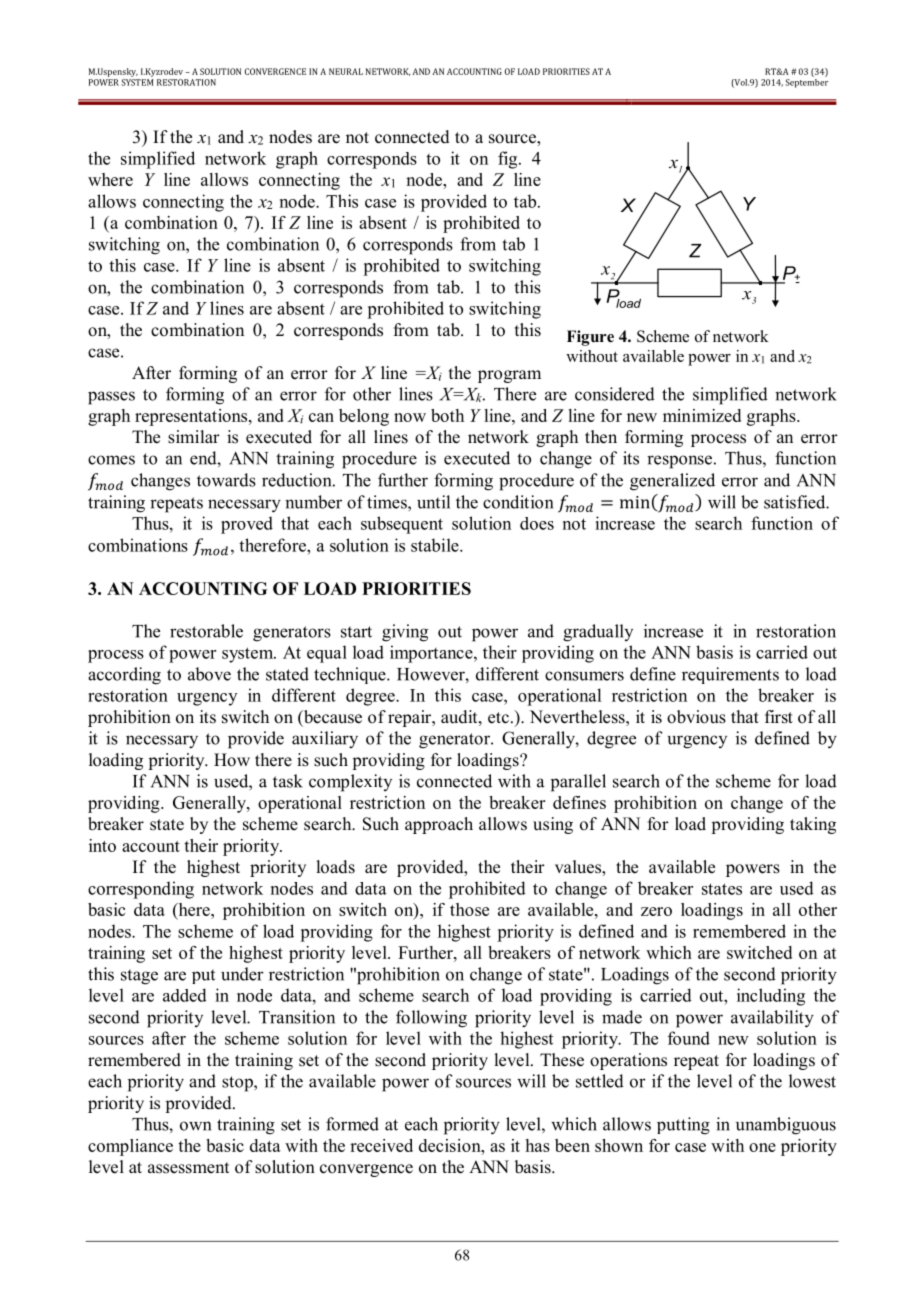 This screenshot has width=924, height=1308. What do you see at coordinates (656, 911) in the screenshot?
I see `zero` at bounding box center [656, 911].
